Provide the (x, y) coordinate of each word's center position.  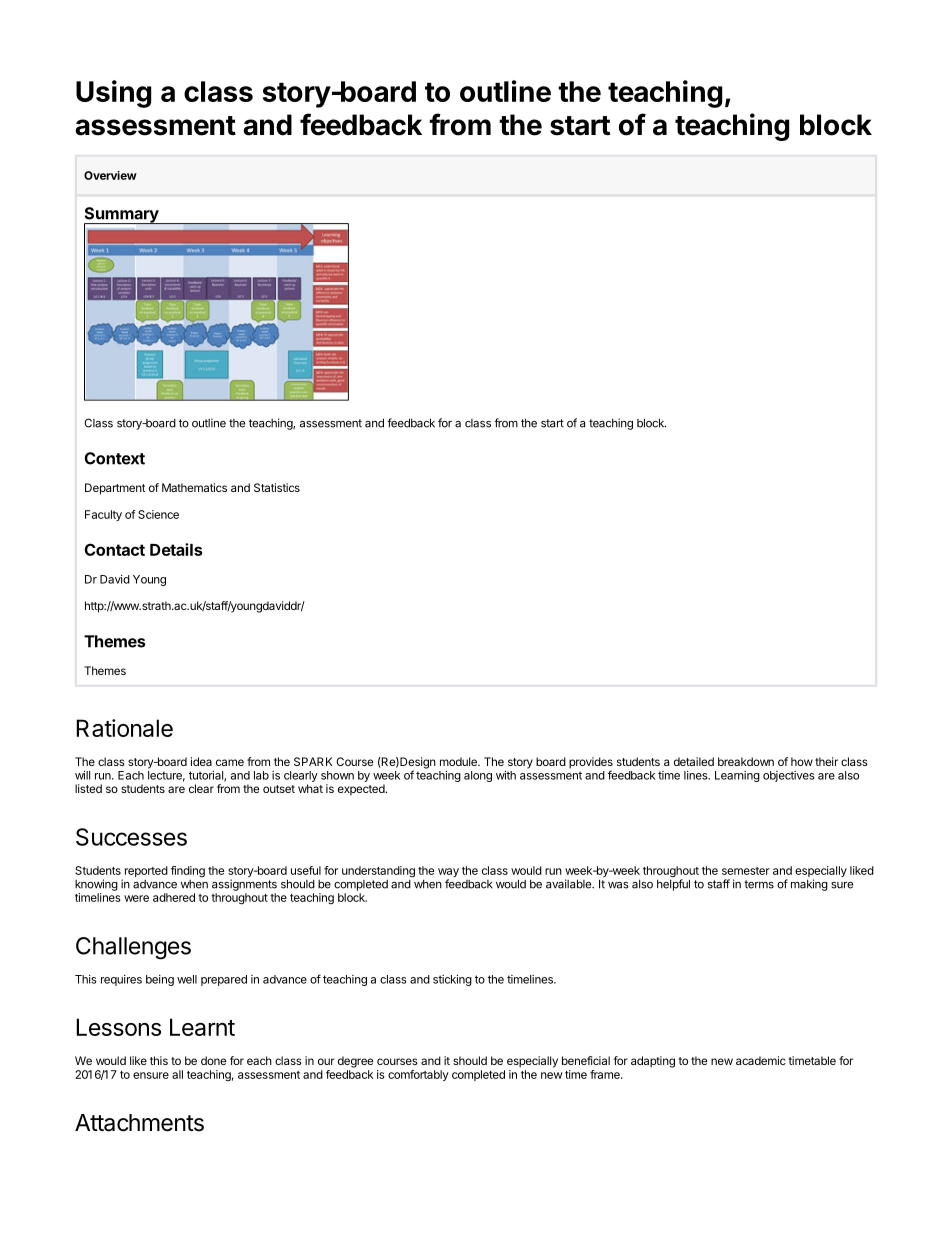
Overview (110, 175)
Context (114, 458)
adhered (174, 897)
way (448, 874)
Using (113, 94)
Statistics (277, 487)
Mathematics (194, 487)
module (459, 761)
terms (759, 884)
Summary (122, 216)
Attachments (139, 1123)
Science (158, 514)
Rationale (124, 728)
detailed (694, 761)
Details (176, 549)
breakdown (746, 761)
